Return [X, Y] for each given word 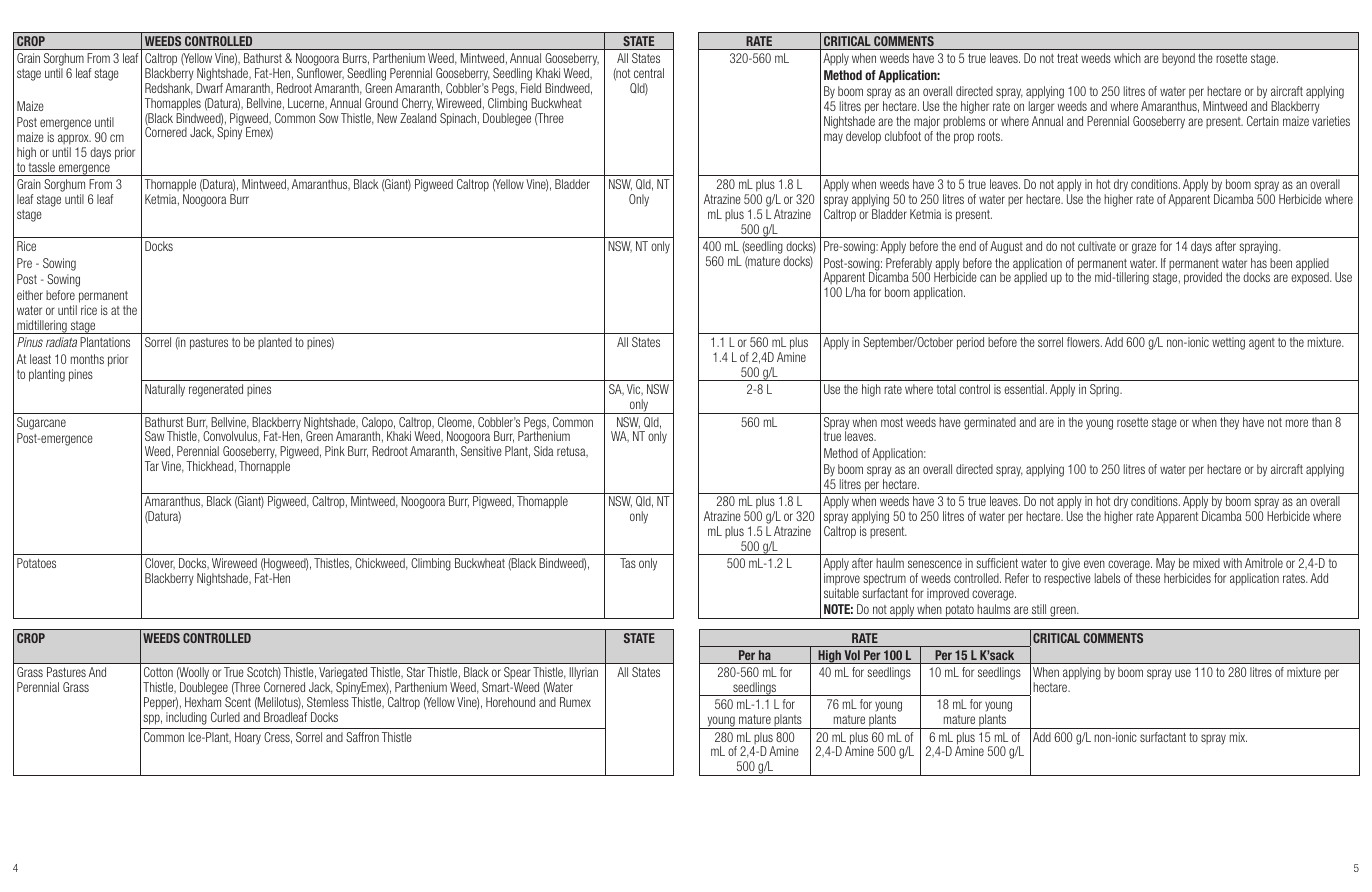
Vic [635, 390]
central [649, 73]
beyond [1178, 59]
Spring [1105, 390]
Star [416, 672]
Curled [225, 717]
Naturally [165, 390]
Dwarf [209, 88]
